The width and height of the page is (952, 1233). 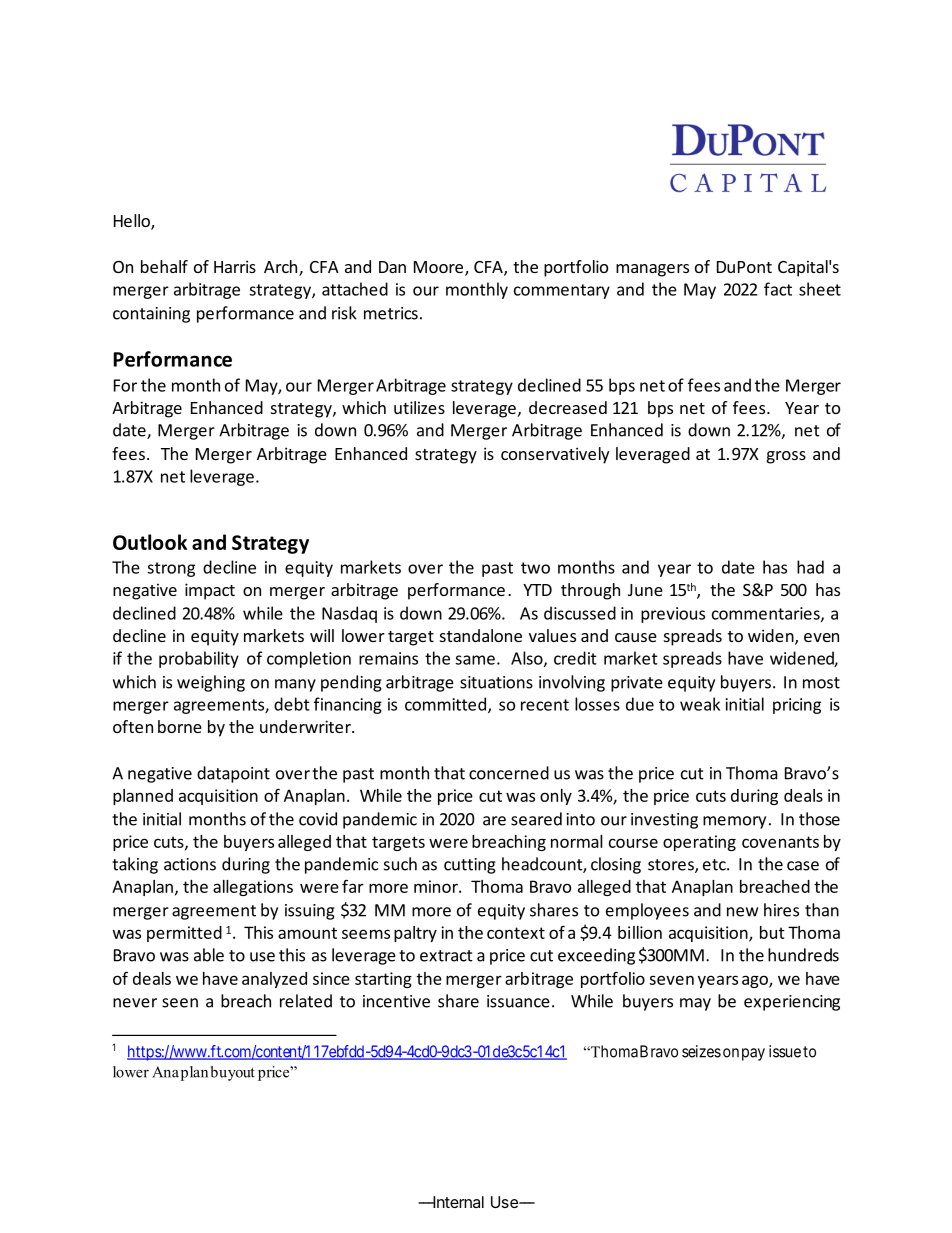 What do you see at coordinates (753, 1054) in the page?
I see `pay` at bounding box center [753, 1054].
